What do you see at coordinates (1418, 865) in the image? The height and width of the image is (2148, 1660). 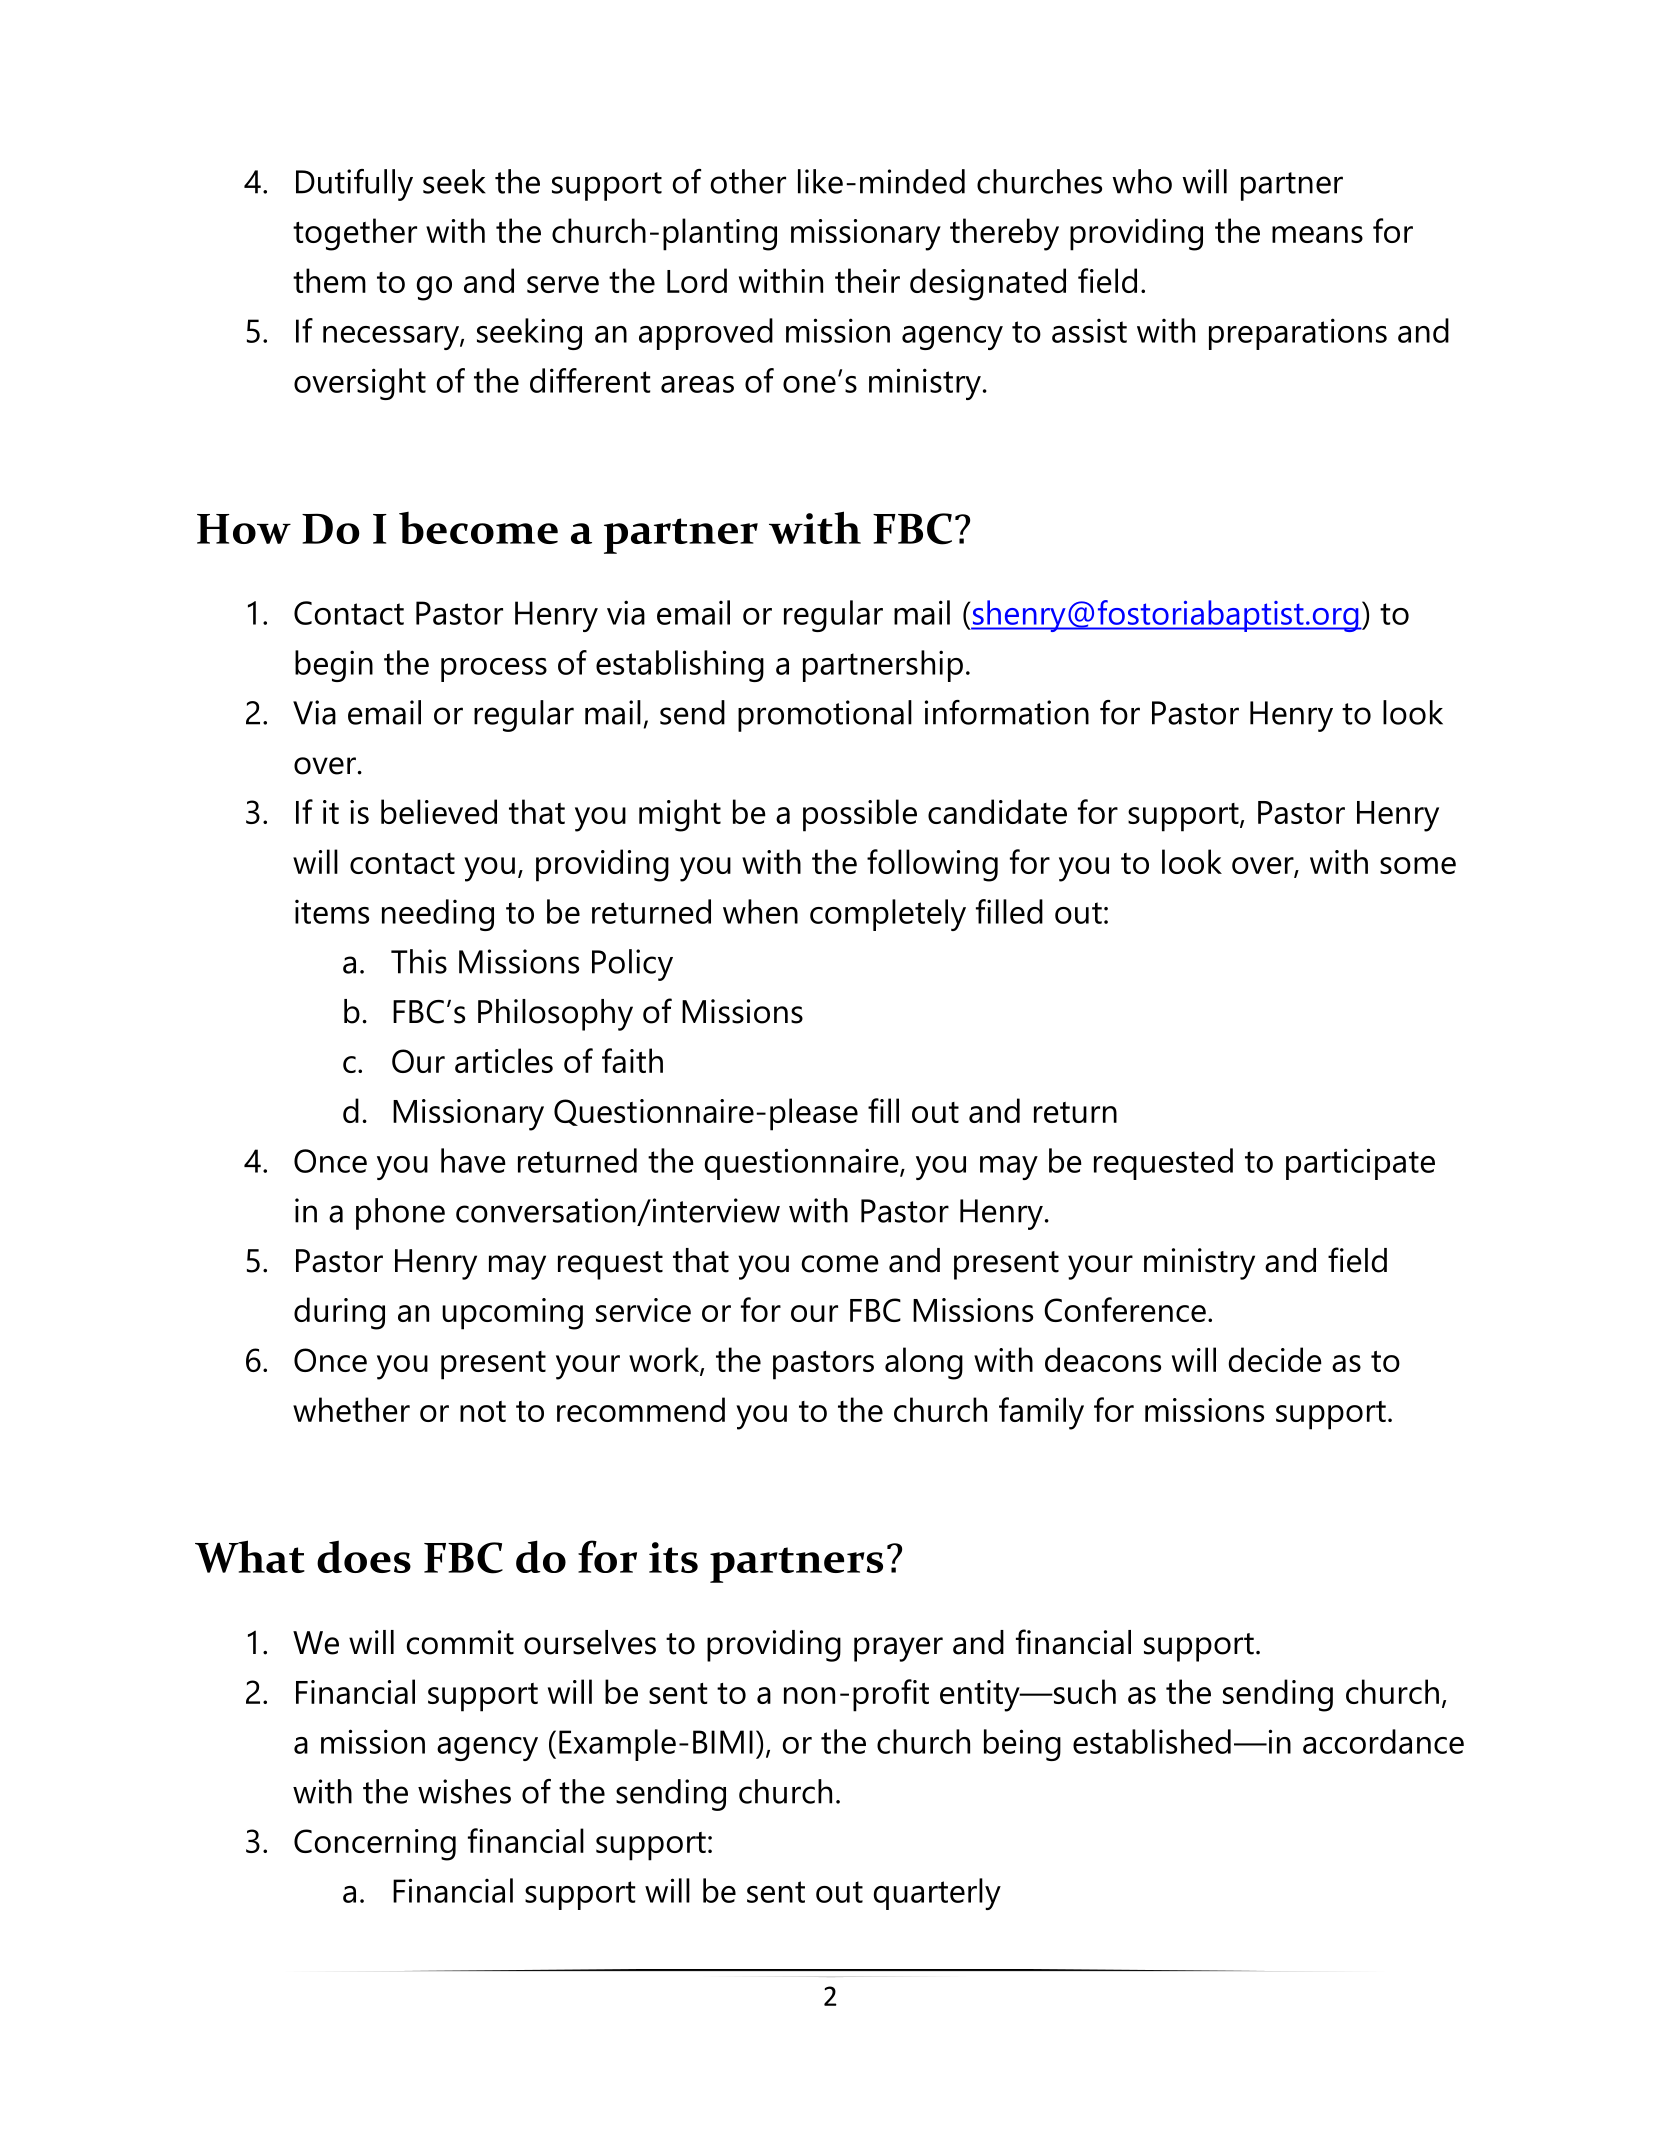 I see `some` at bounding box center [1418, 865].
